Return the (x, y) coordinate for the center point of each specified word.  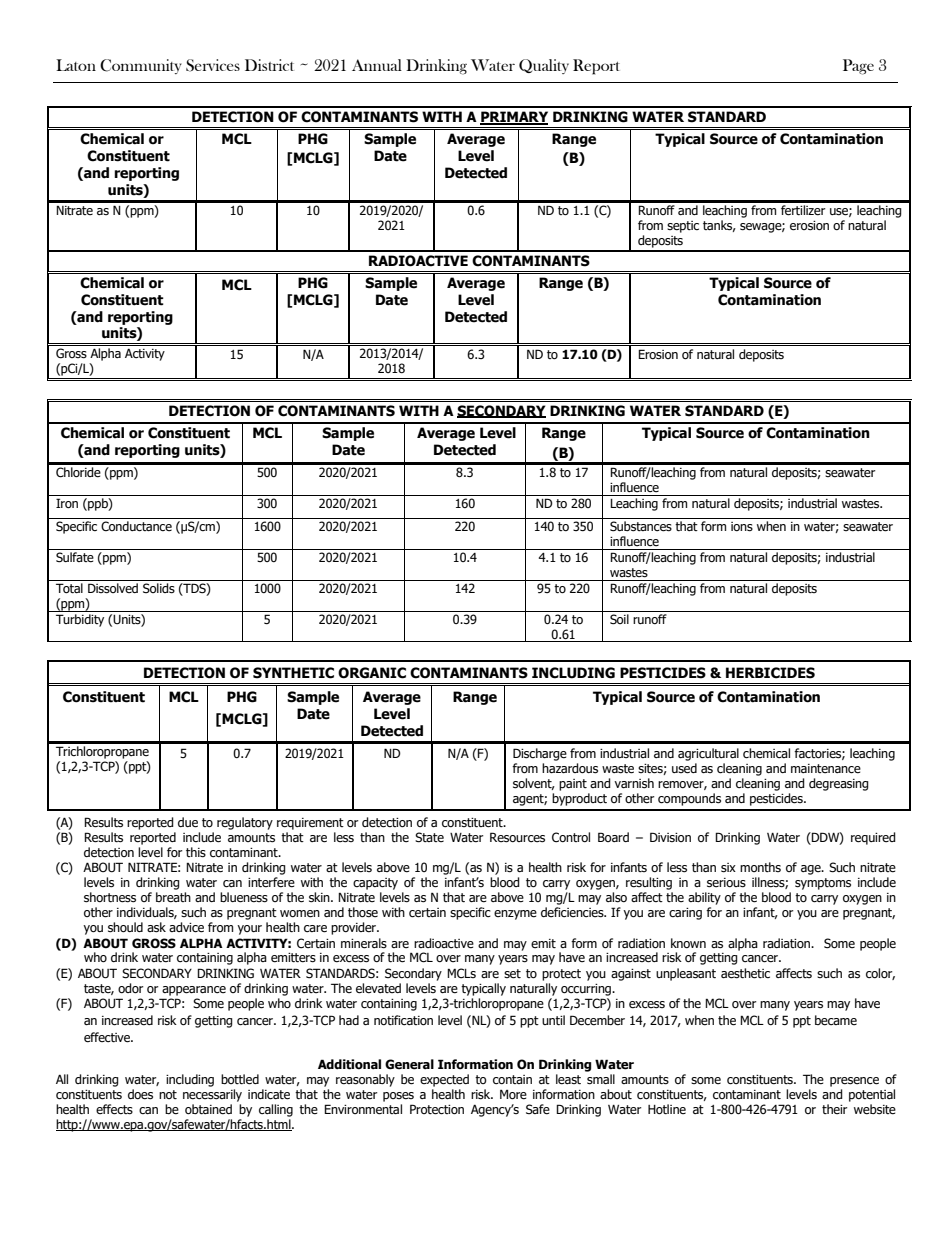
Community (141, 66)
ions (742, 527)
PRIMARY (514, 118)
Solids (159, 588)
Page (858, 67)
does (140, 1094)
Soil (619, 619)
